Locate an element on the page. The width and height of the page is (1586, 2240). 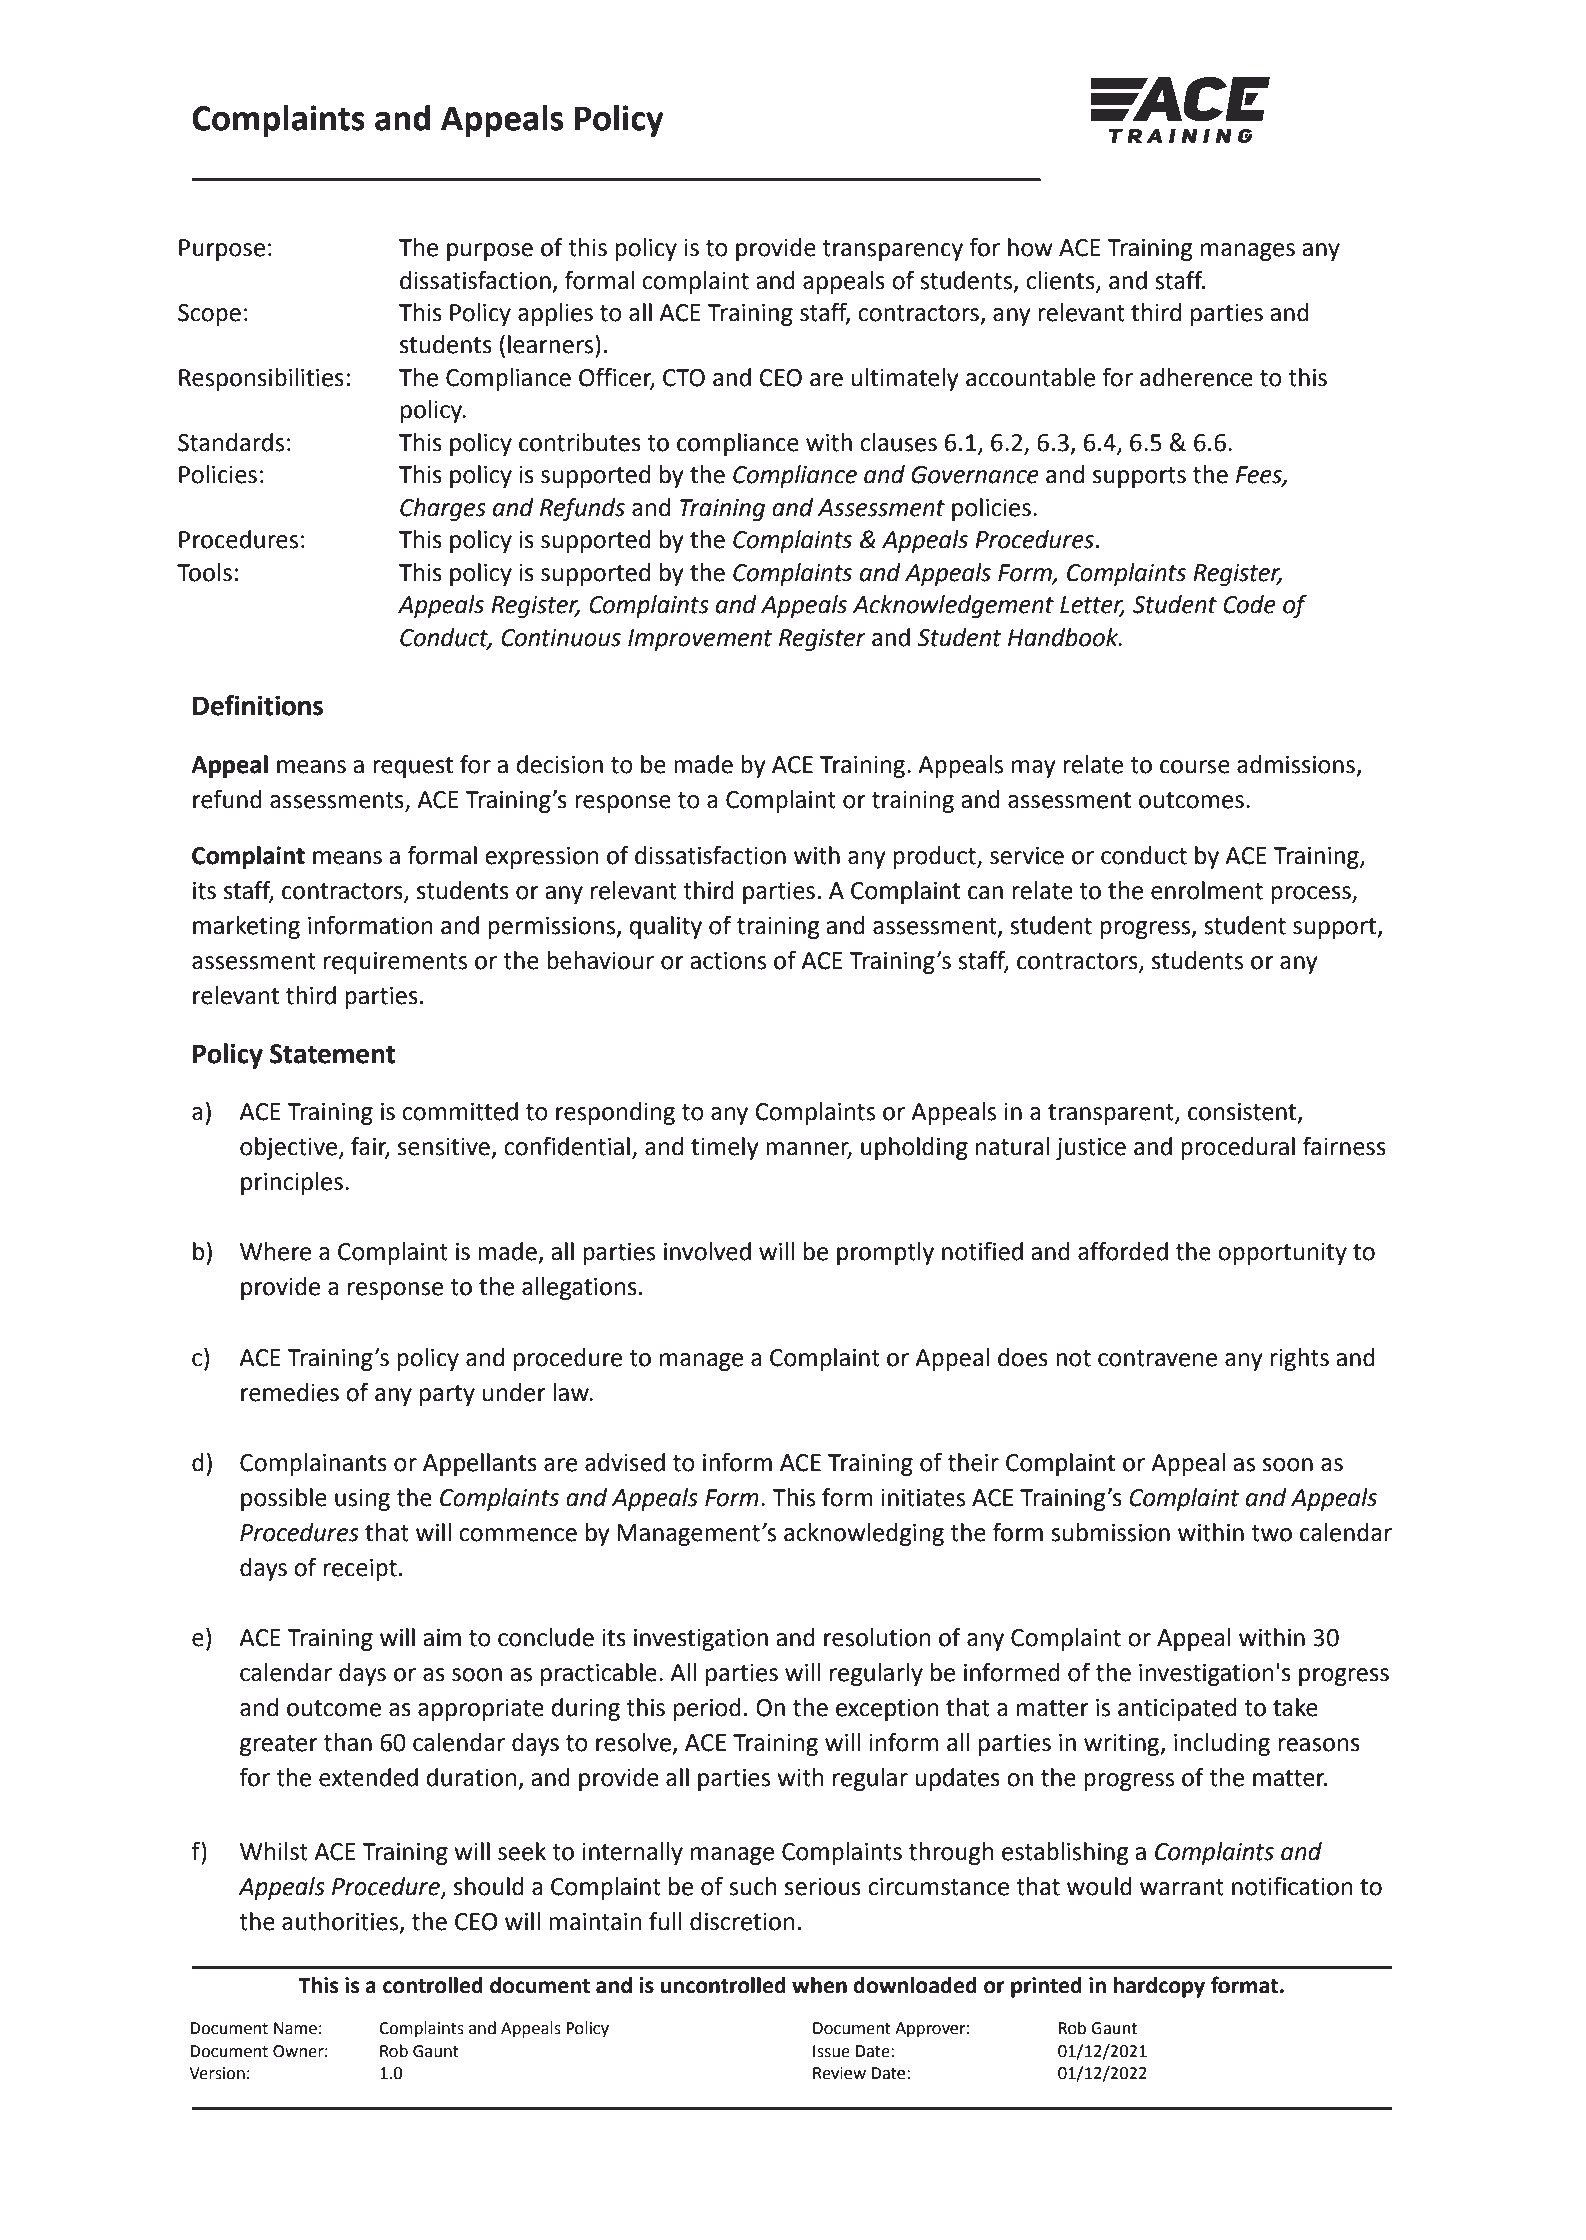
procedural is located at coordinates (1238, 1148).
